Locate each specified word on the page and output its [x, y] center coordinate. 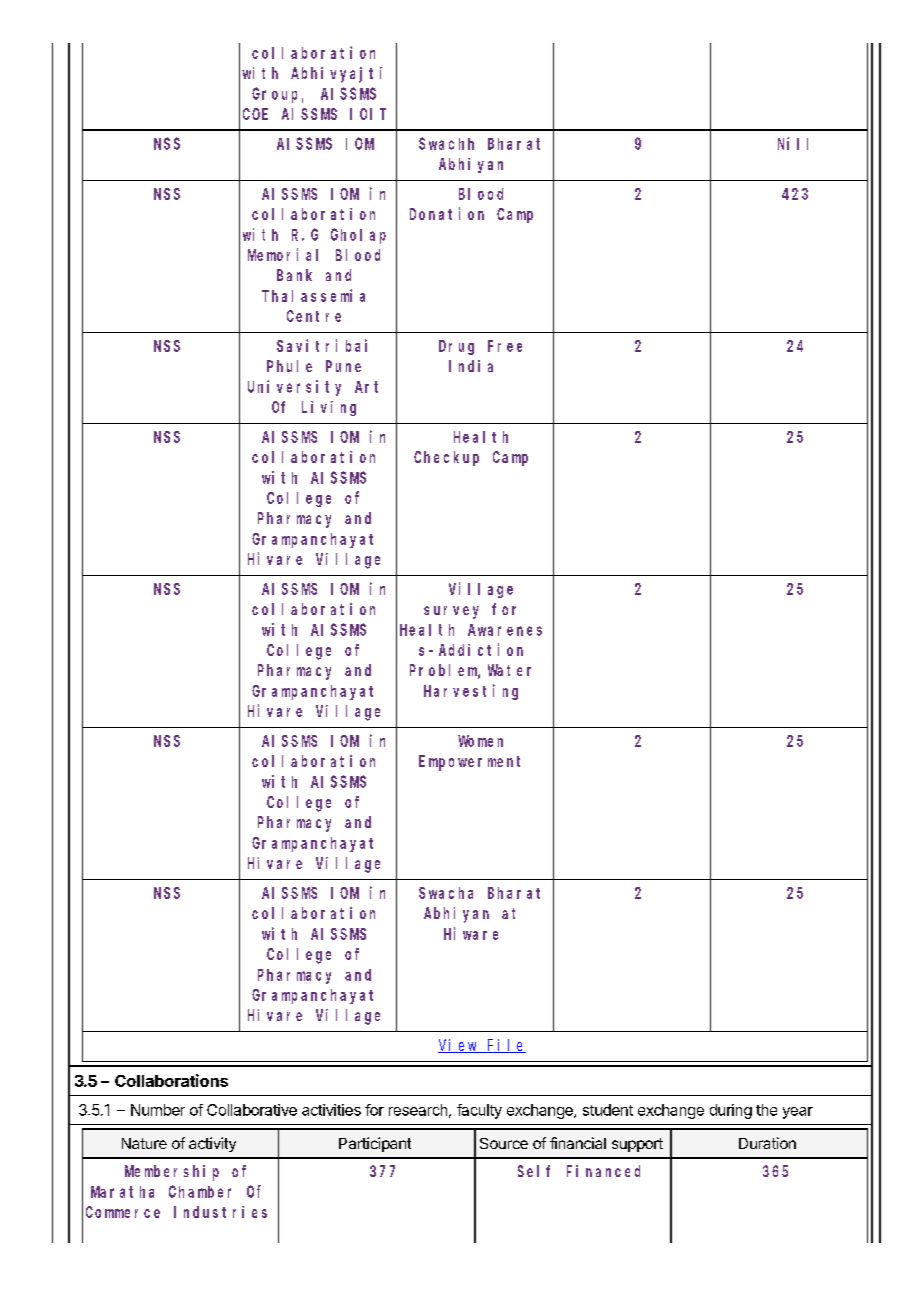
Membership [172, 1173]
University [294, 388]
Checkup [446, 458]
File [506, 1046]
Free [505, 346]
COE [255, 114]
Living [329, 408]
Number [158, 1110]
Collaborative [252, 1110]
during [731, 1111]
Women [480, 741]
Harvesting [471, 692]
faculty [479, 1111]
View [459, 1046]
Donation [447, 213]
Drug [456, 347]
